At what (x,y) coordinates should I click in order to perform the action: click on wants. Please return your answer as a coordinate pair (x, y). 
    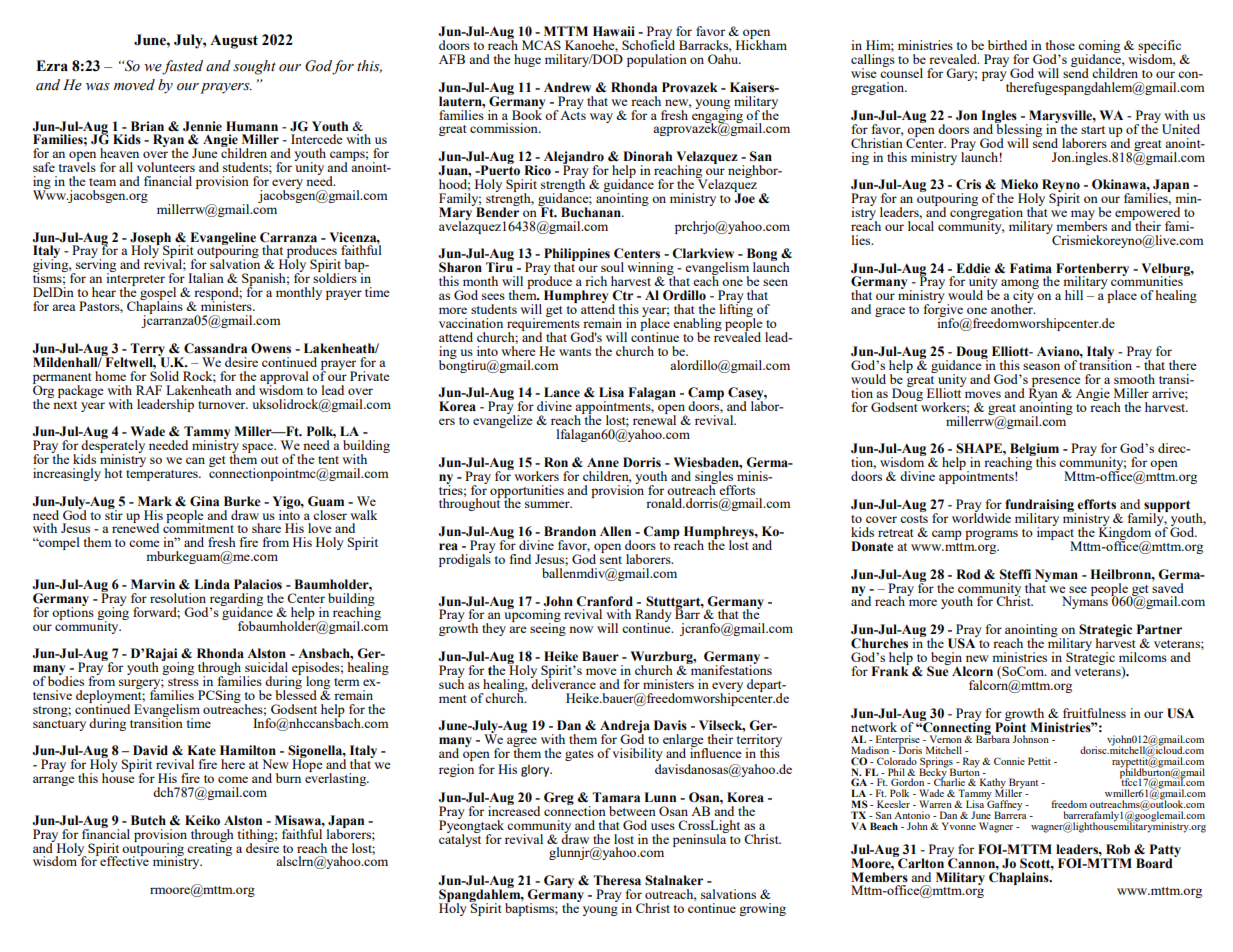
    Looking at the image, I should click on (575, 352).
